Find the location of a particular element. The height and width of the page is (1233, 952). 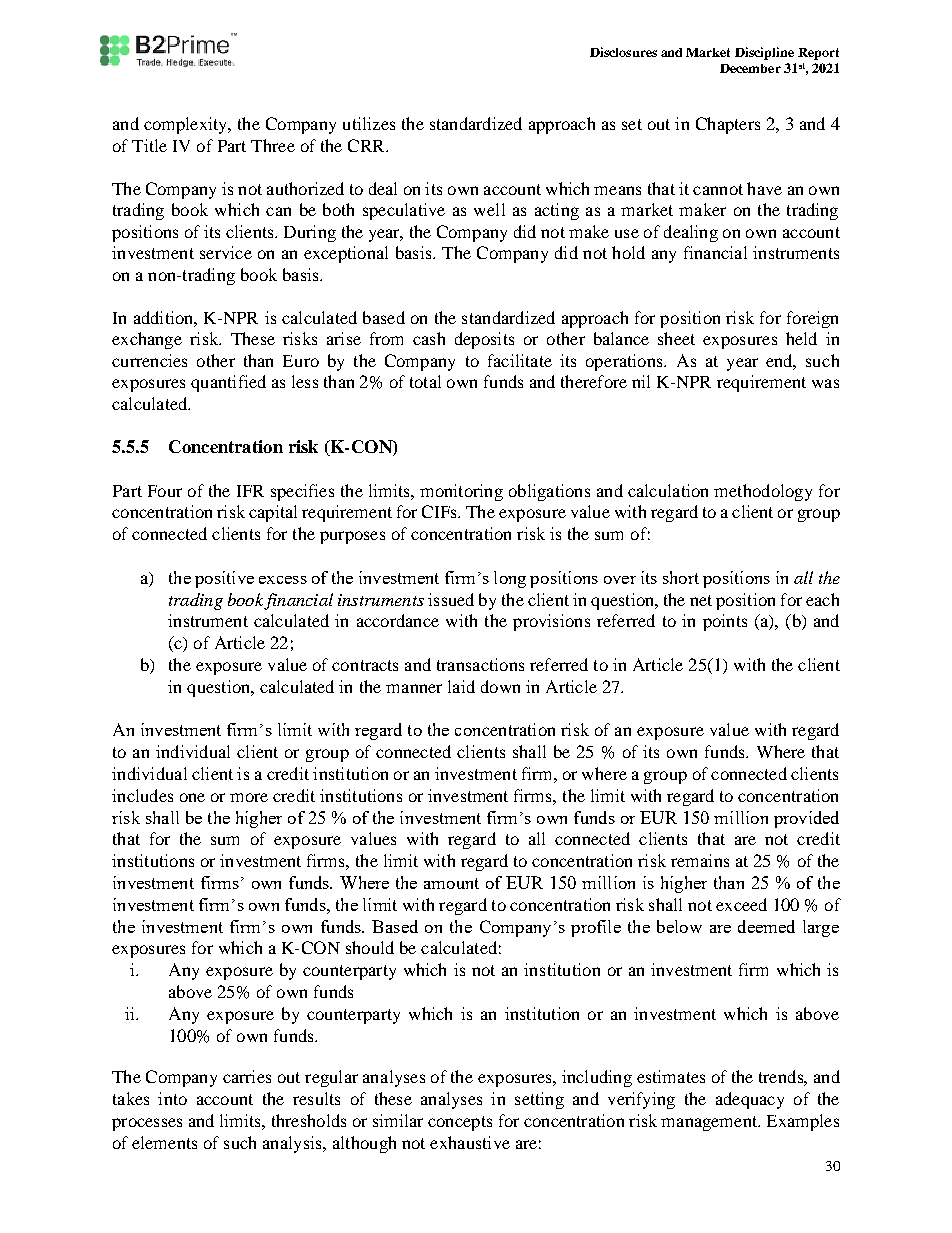

remains is located at coordinates (700, 860).
